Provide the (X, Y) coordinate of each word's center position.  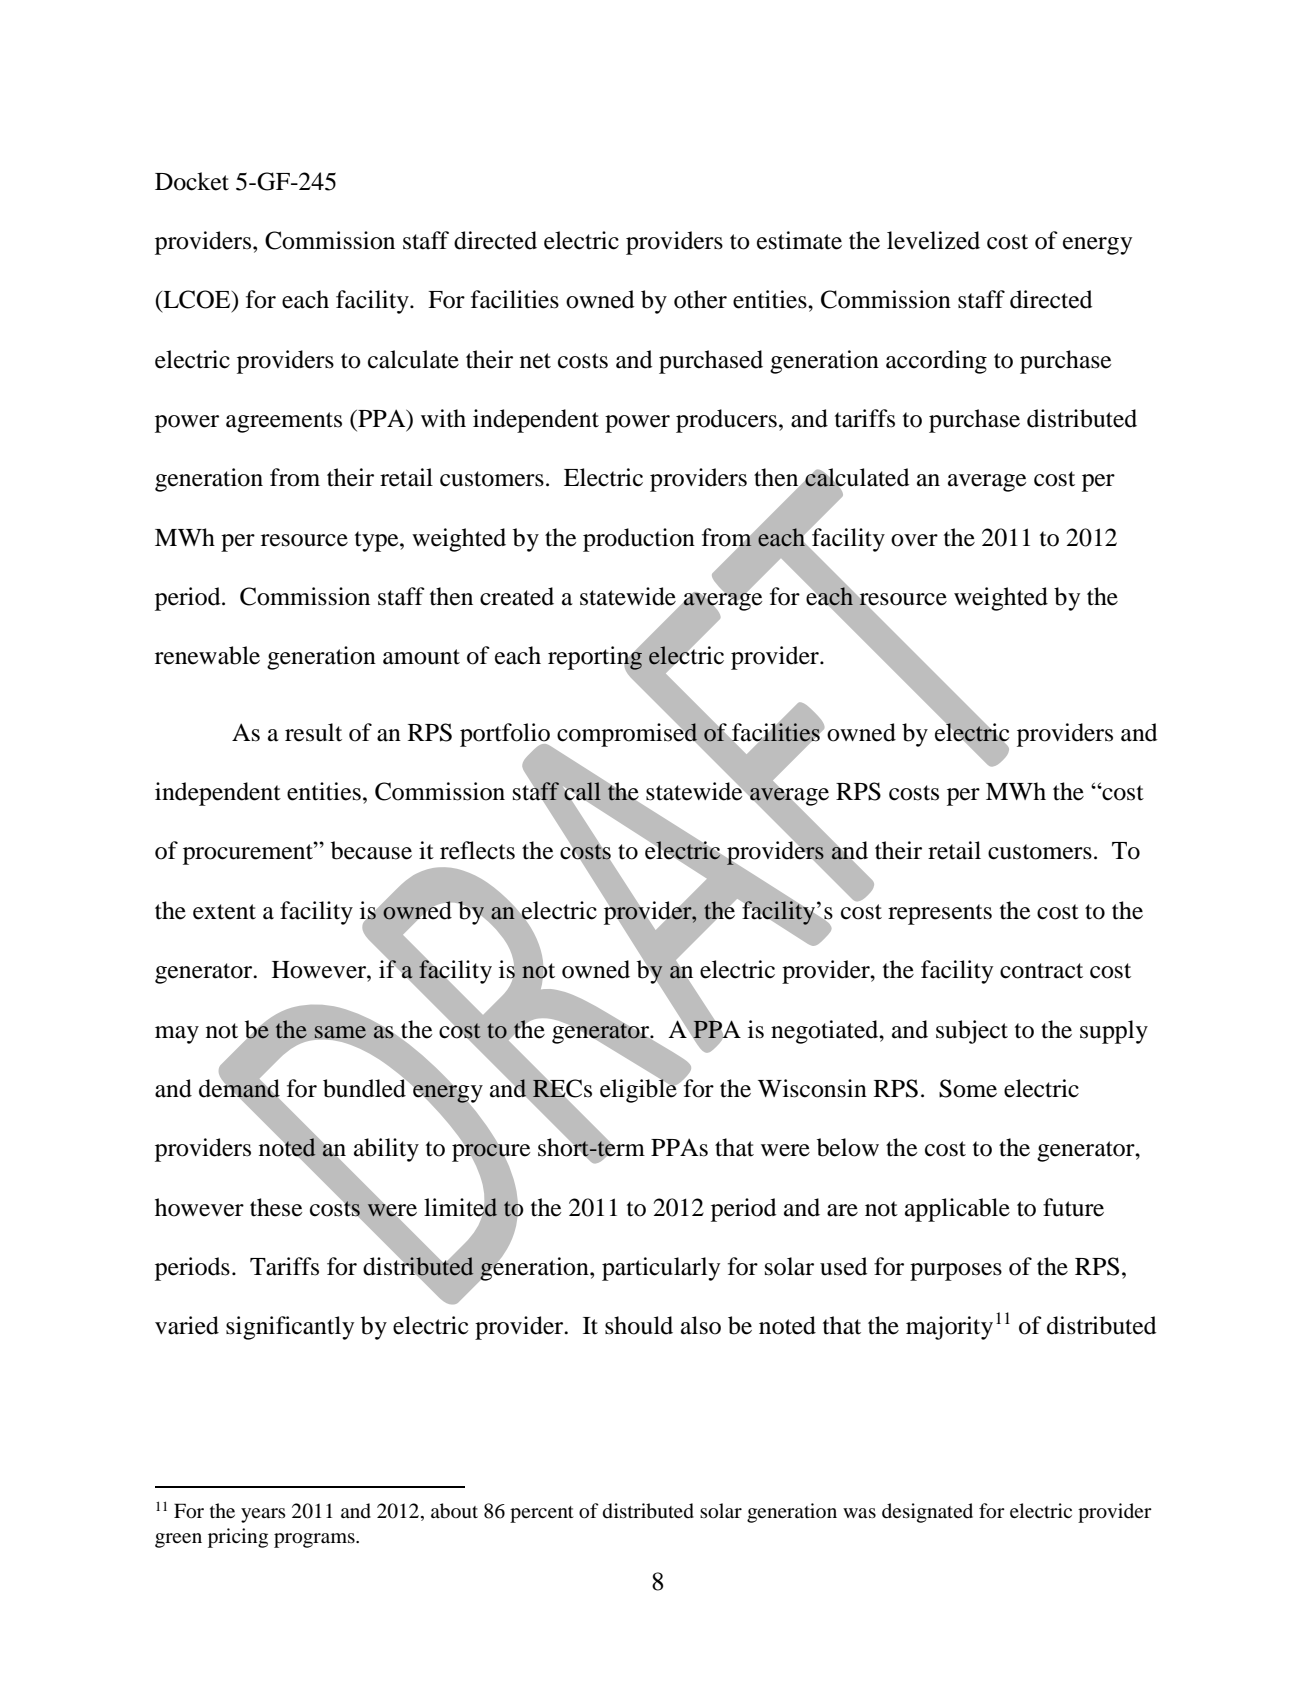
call (582, 792)
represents (940, 914)
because (371, 850)
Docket (192, 181)
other (700, 299)
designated (927, 1513)
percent (542, 1514)
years (263, 1515)
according (936, 362)
